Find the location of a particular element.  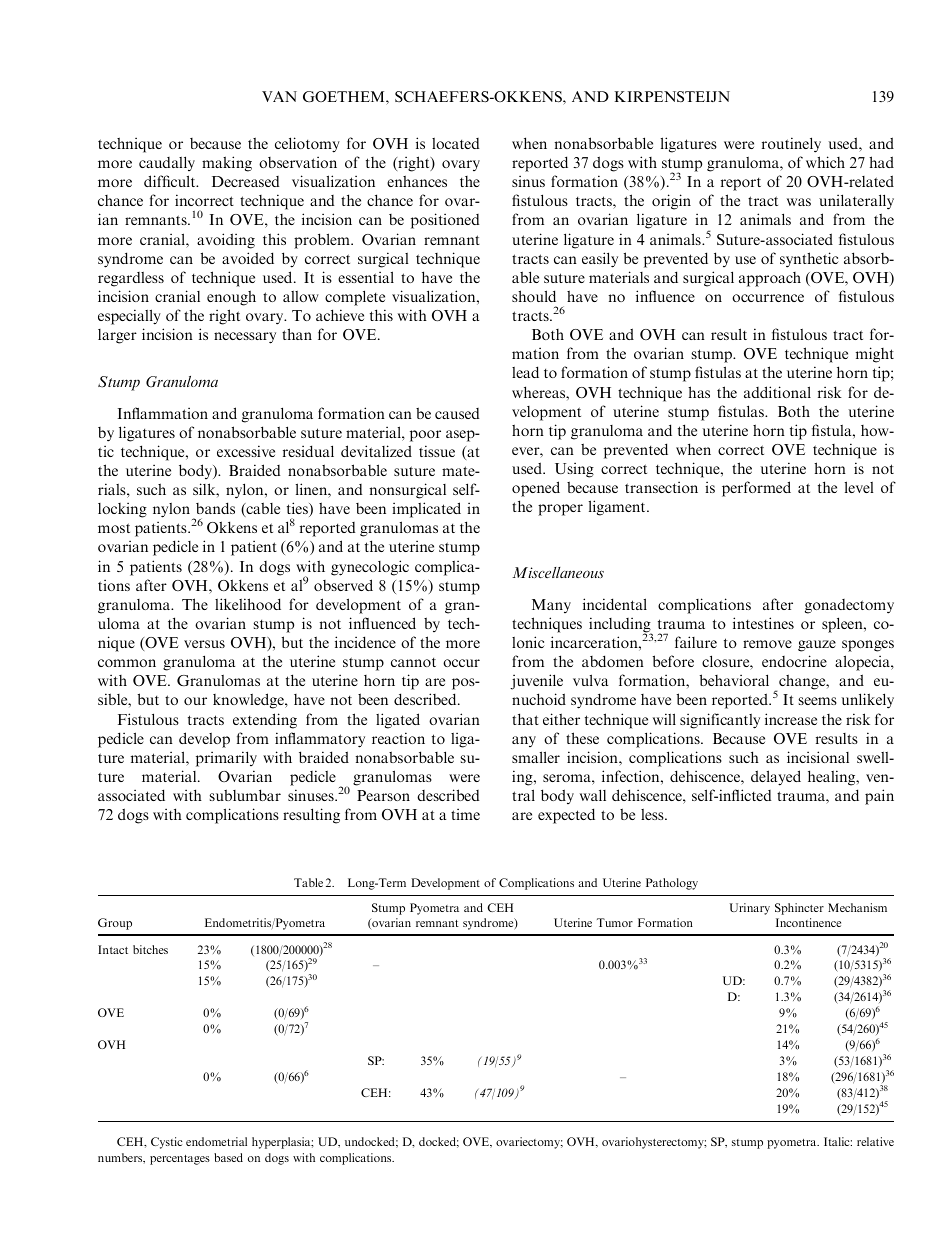

based is located at coordinates (228, 1157).
